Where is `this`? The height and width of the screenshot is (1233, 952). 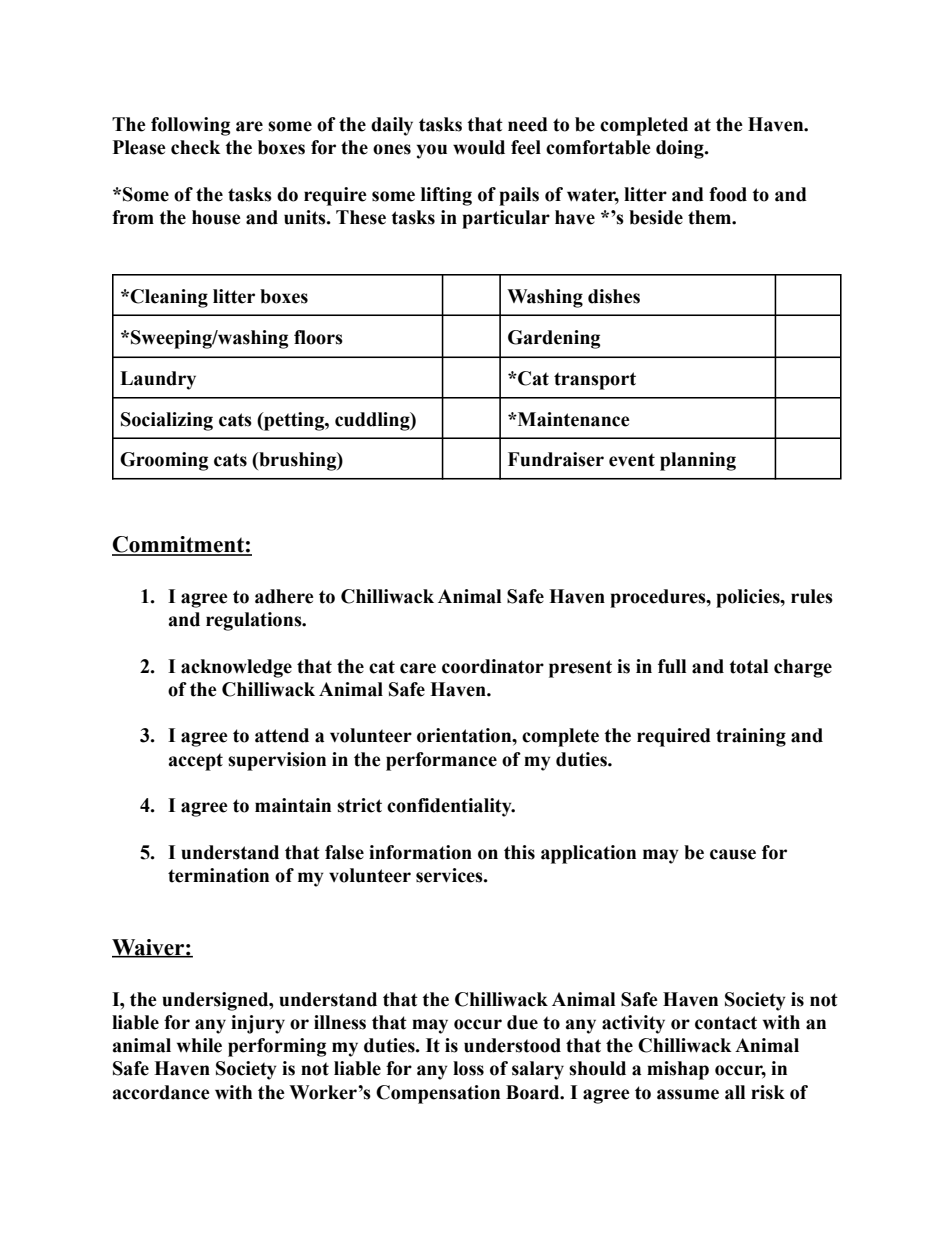 this is located at coordinates (519, 852).
